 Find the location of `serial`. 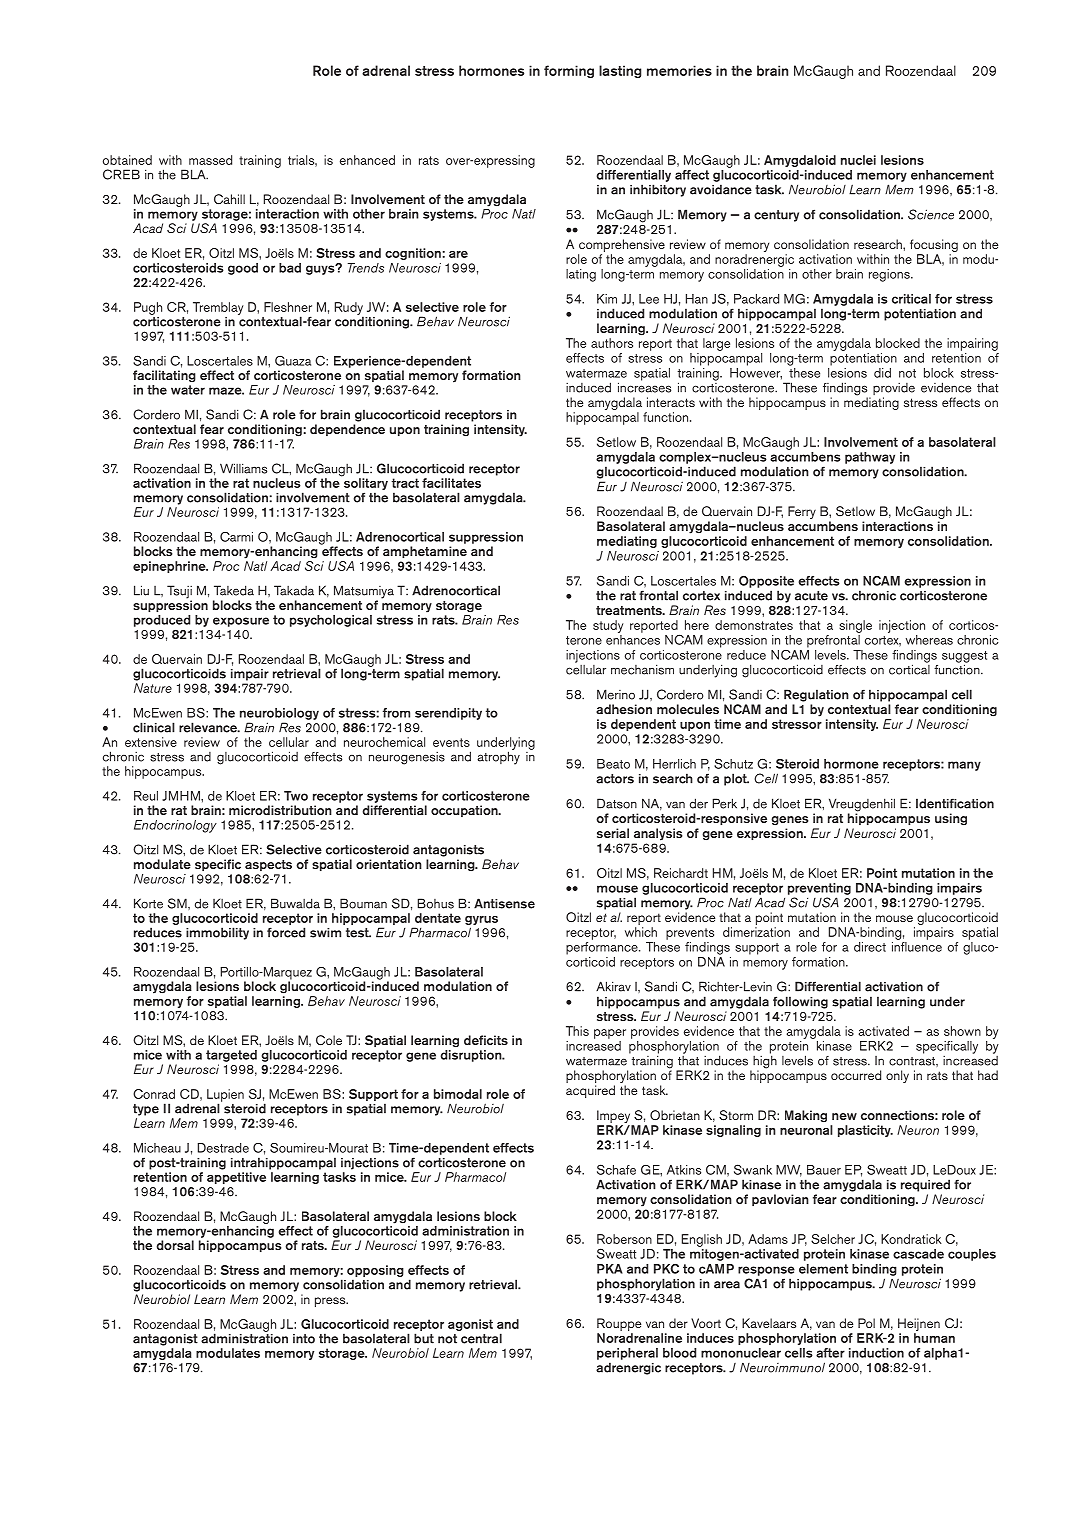

serial is located at coordinates (613, 833).
